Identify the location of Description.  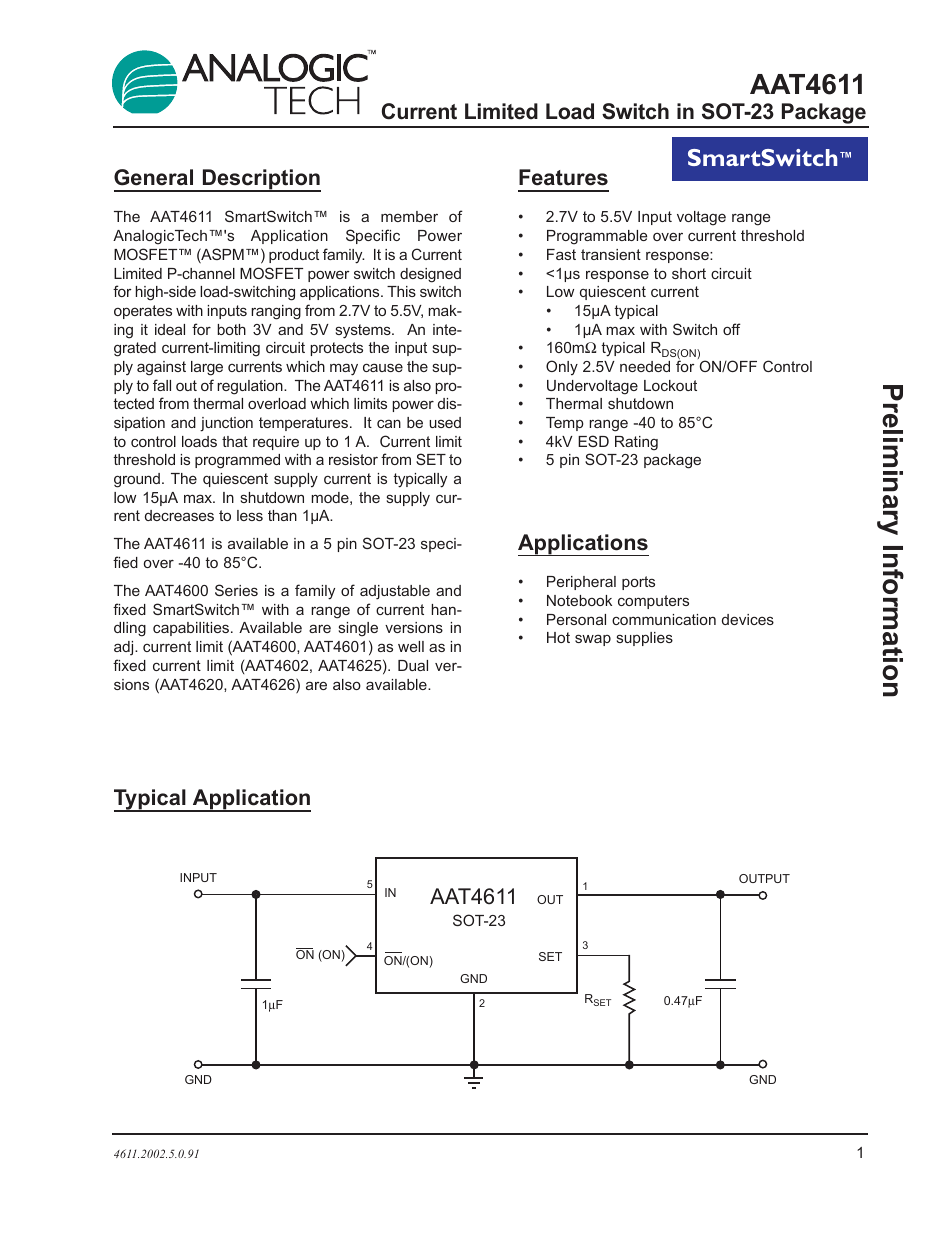
(260, 180).
